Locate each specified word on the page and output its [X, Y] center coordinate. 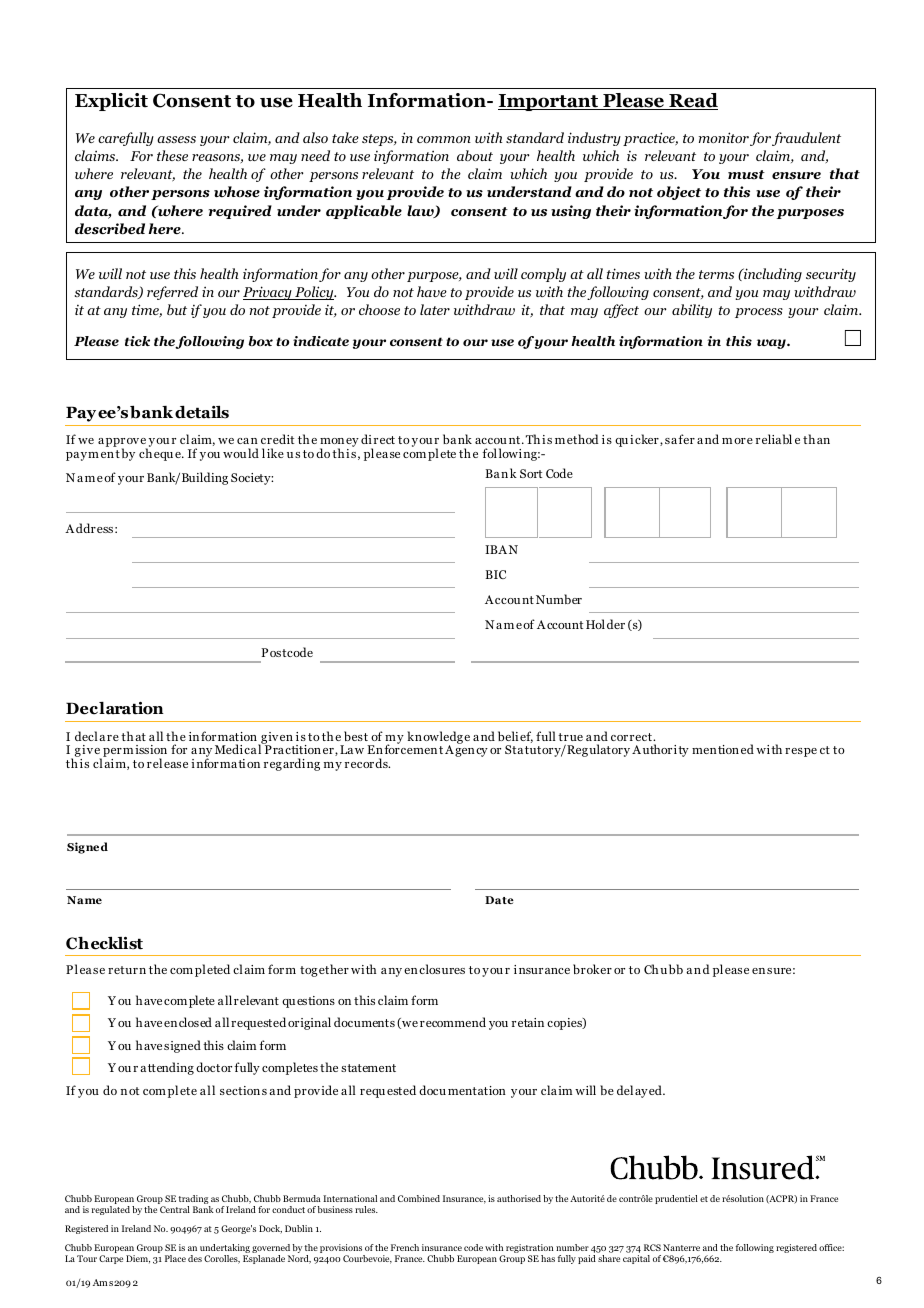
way [772, 344]
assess [176, 139]
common [444, 139]
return [127, 970]
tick [137, 341]
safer [680, 439]
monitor [724, 137]
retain [528, 1022]
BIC [496, 574]
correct [632, 737]
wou [234, 455]
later [435, 309]
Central [175, 1209]
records [367, 763]
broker [592, 969]
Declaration [115, 708]
